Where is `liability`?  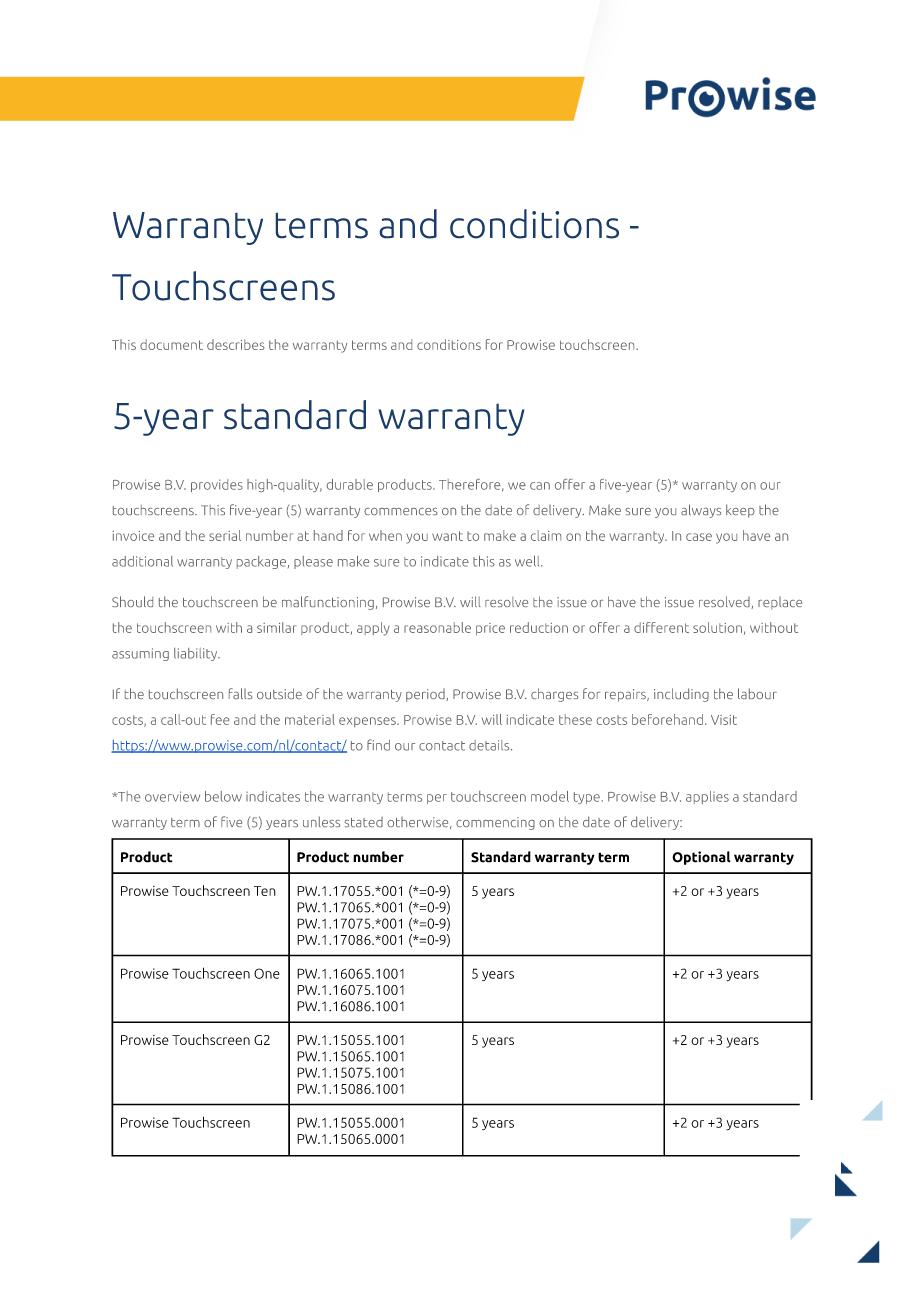
liability is located at coordinates (197, 654).
